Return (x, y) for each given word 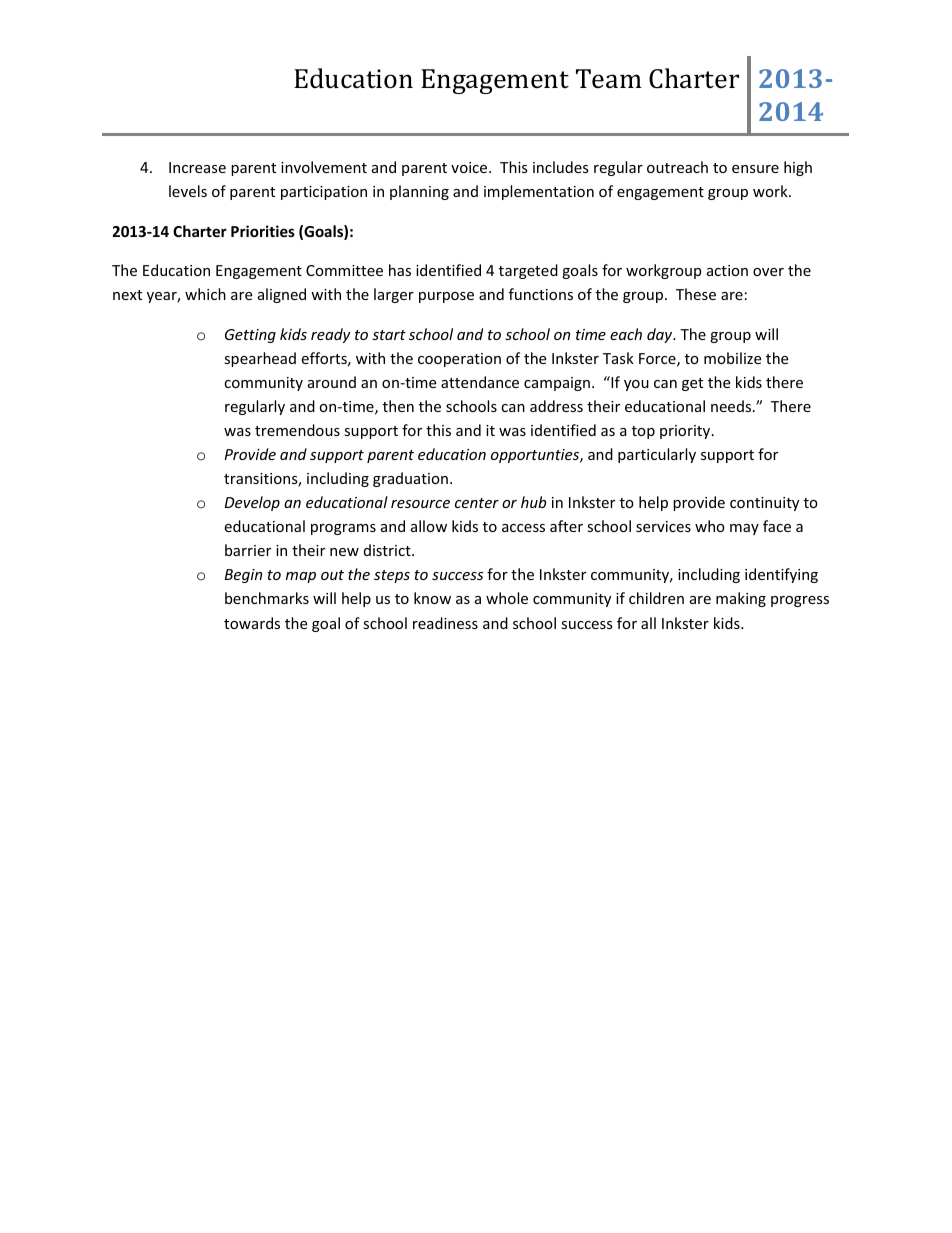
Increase (197, 167)
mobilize (732, 358)
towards (252, 623)
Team (609, 79)
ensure (755, 169)
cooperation (459, 360)
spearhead (260, 359)
